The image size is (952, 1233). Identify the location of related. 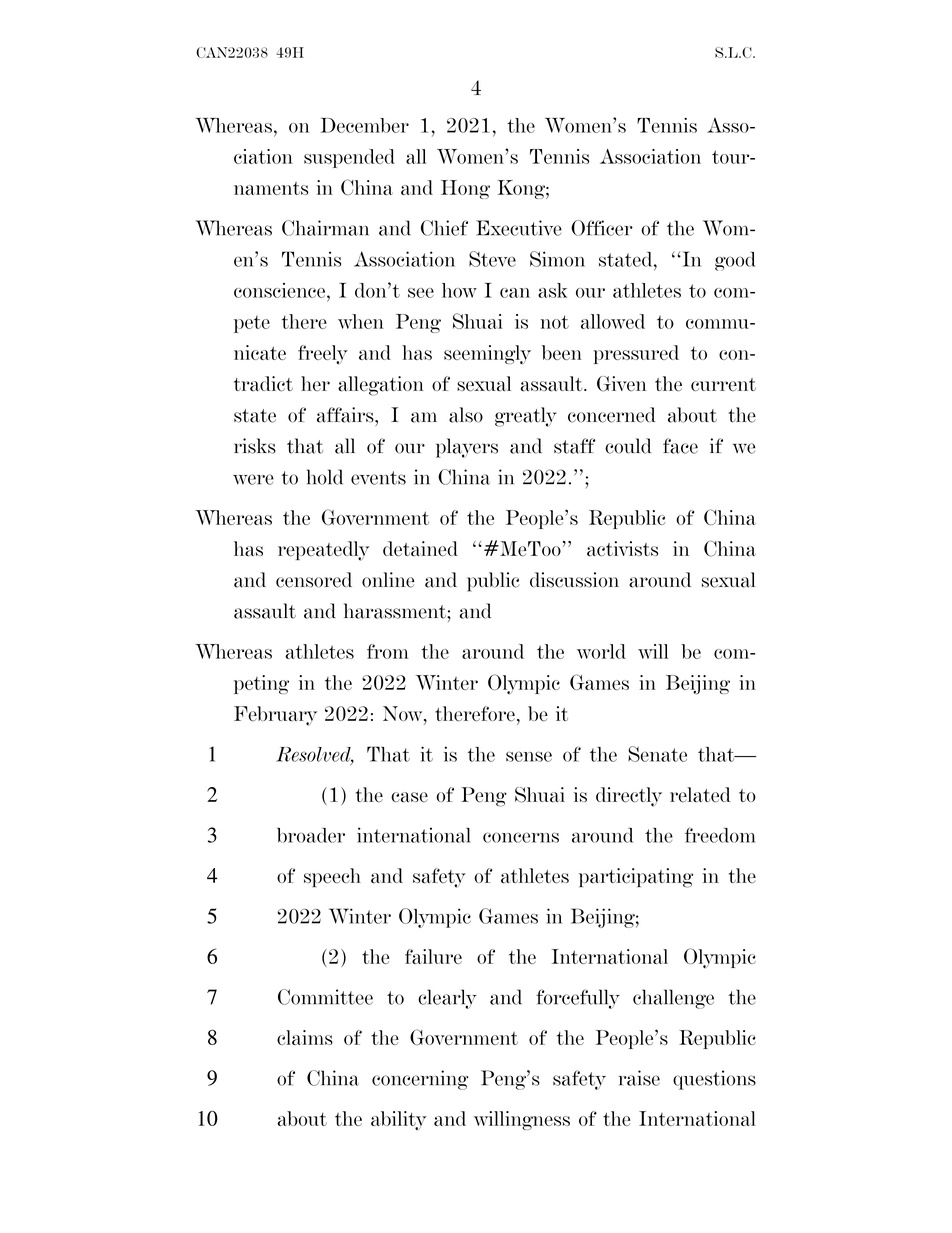
(700, 795).
